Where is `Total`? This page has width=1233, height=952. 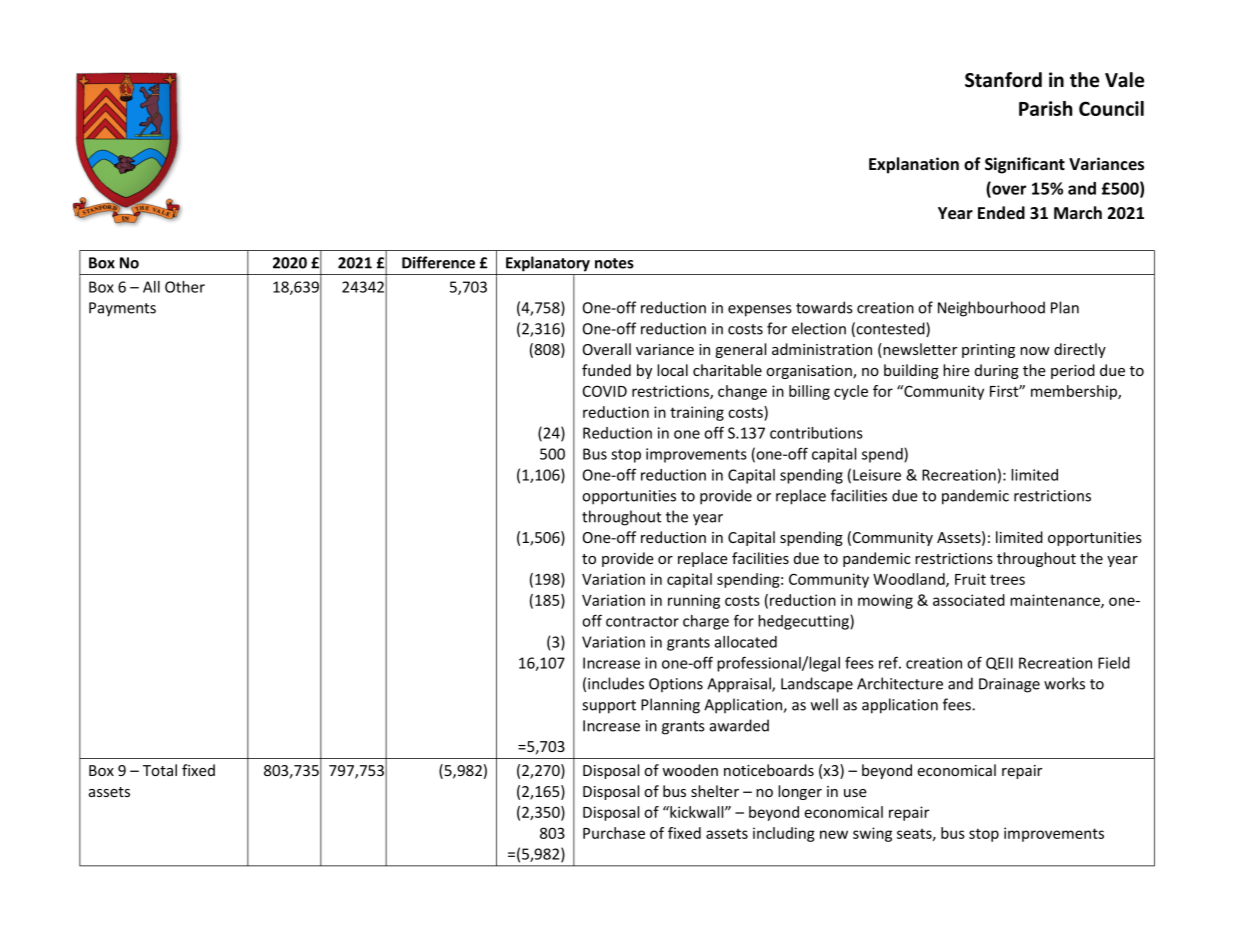 Total is located at coordinates (160, 770).
